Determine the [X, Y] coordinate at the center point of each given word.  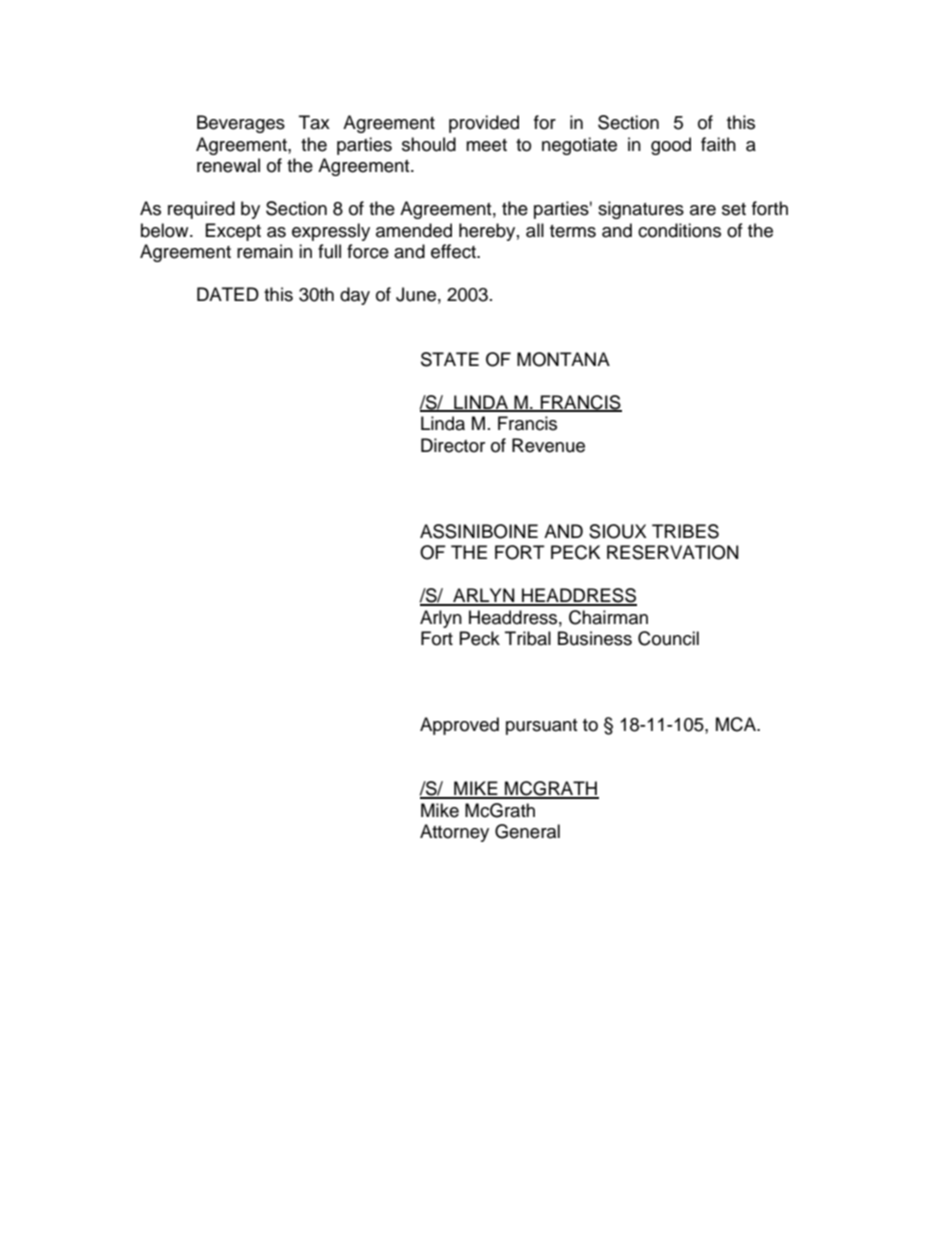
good [671, 146]
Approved [459, 726]
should [429, 144]
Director [453, 445]
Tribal [528, 638]
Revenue [548, 445]
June [416, 294]
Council [668, 638]
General [527, 831]
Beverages [241, 124]
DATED [228, 294]
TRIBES [685, 531]
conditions [679, 230]
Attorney [454, 833]
